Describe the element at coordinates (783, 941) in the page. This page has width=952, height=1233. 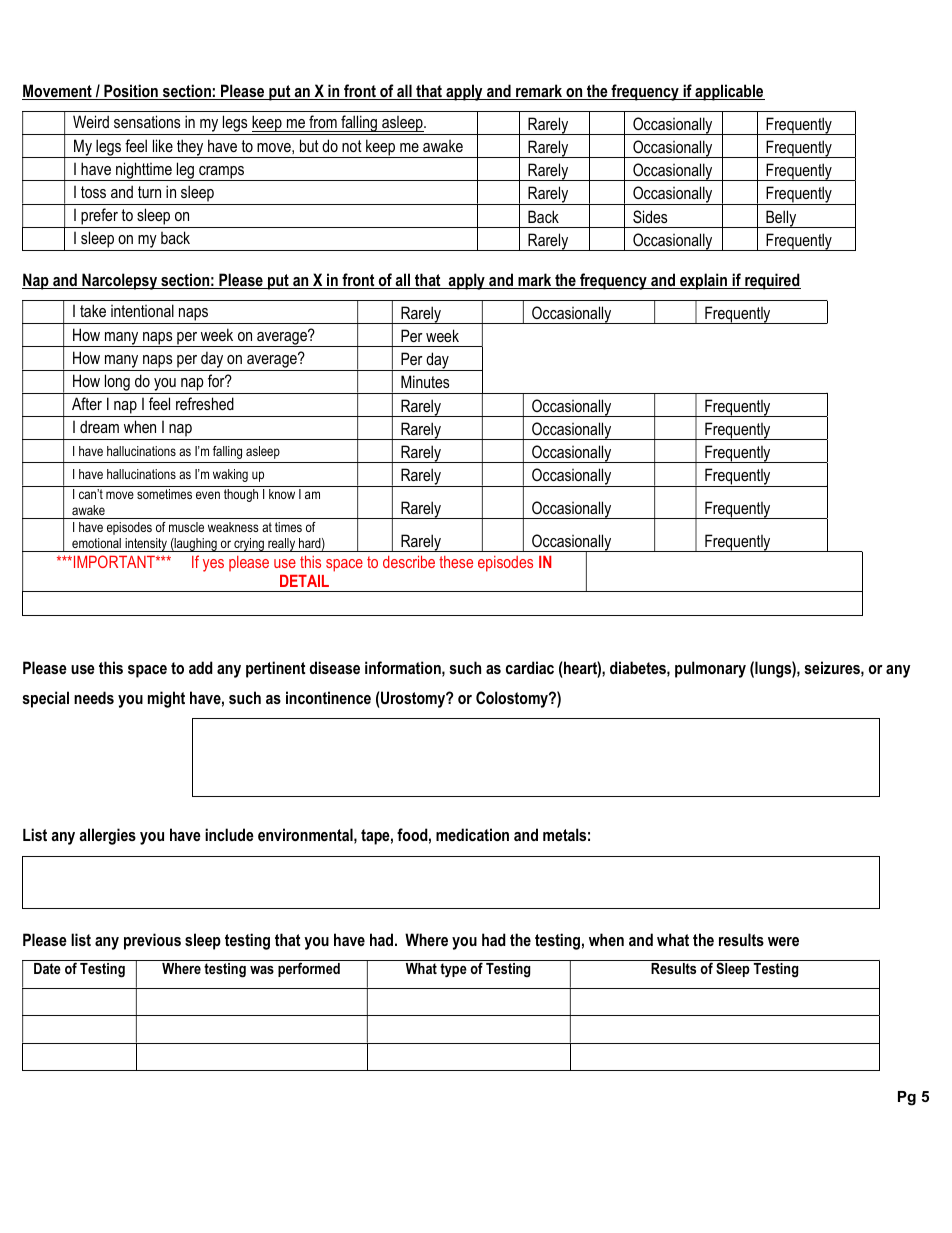
I see `were` at that location.
